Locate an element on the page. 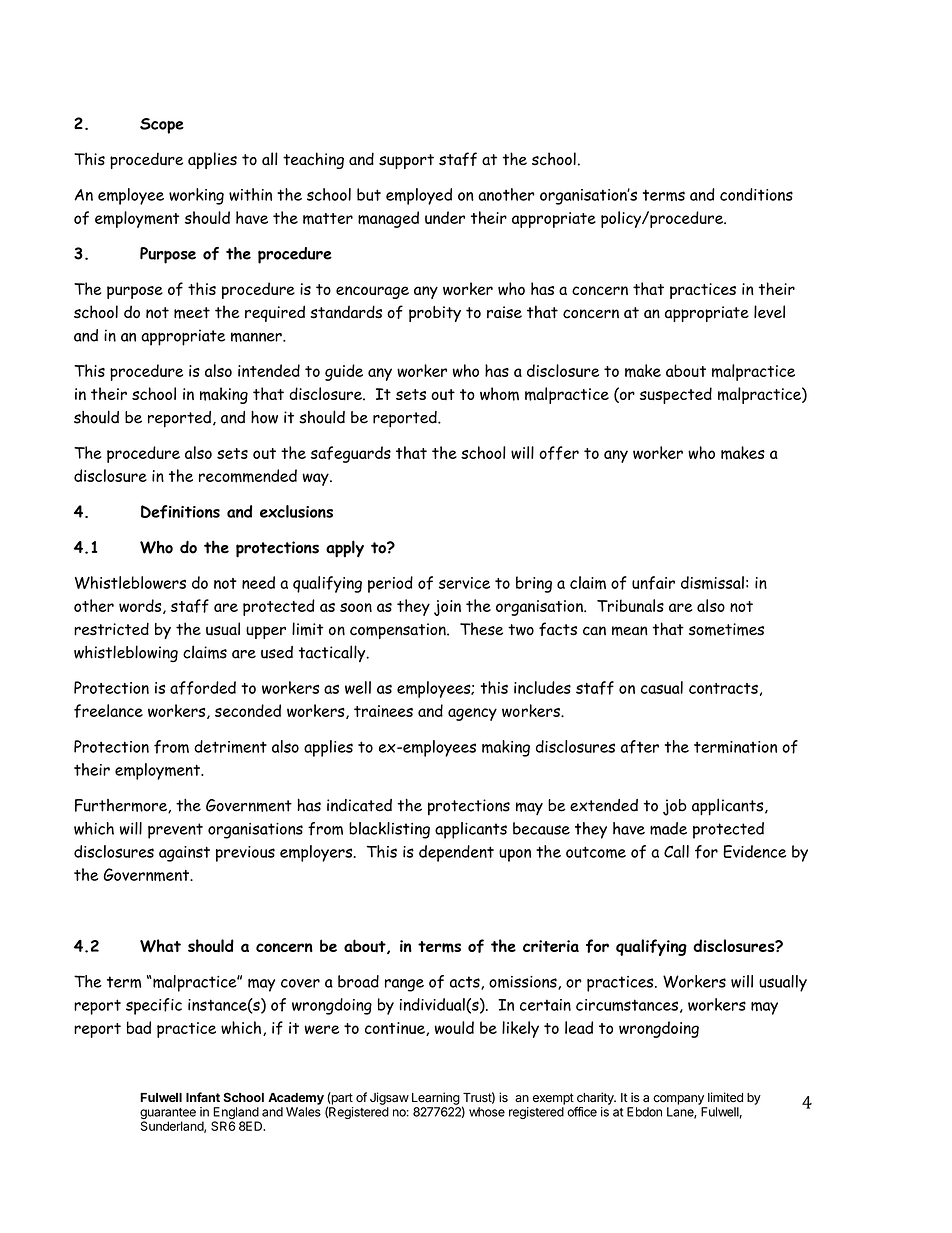 This page has width=952, height=1233. afforded is located at coordinates (203, 688).
